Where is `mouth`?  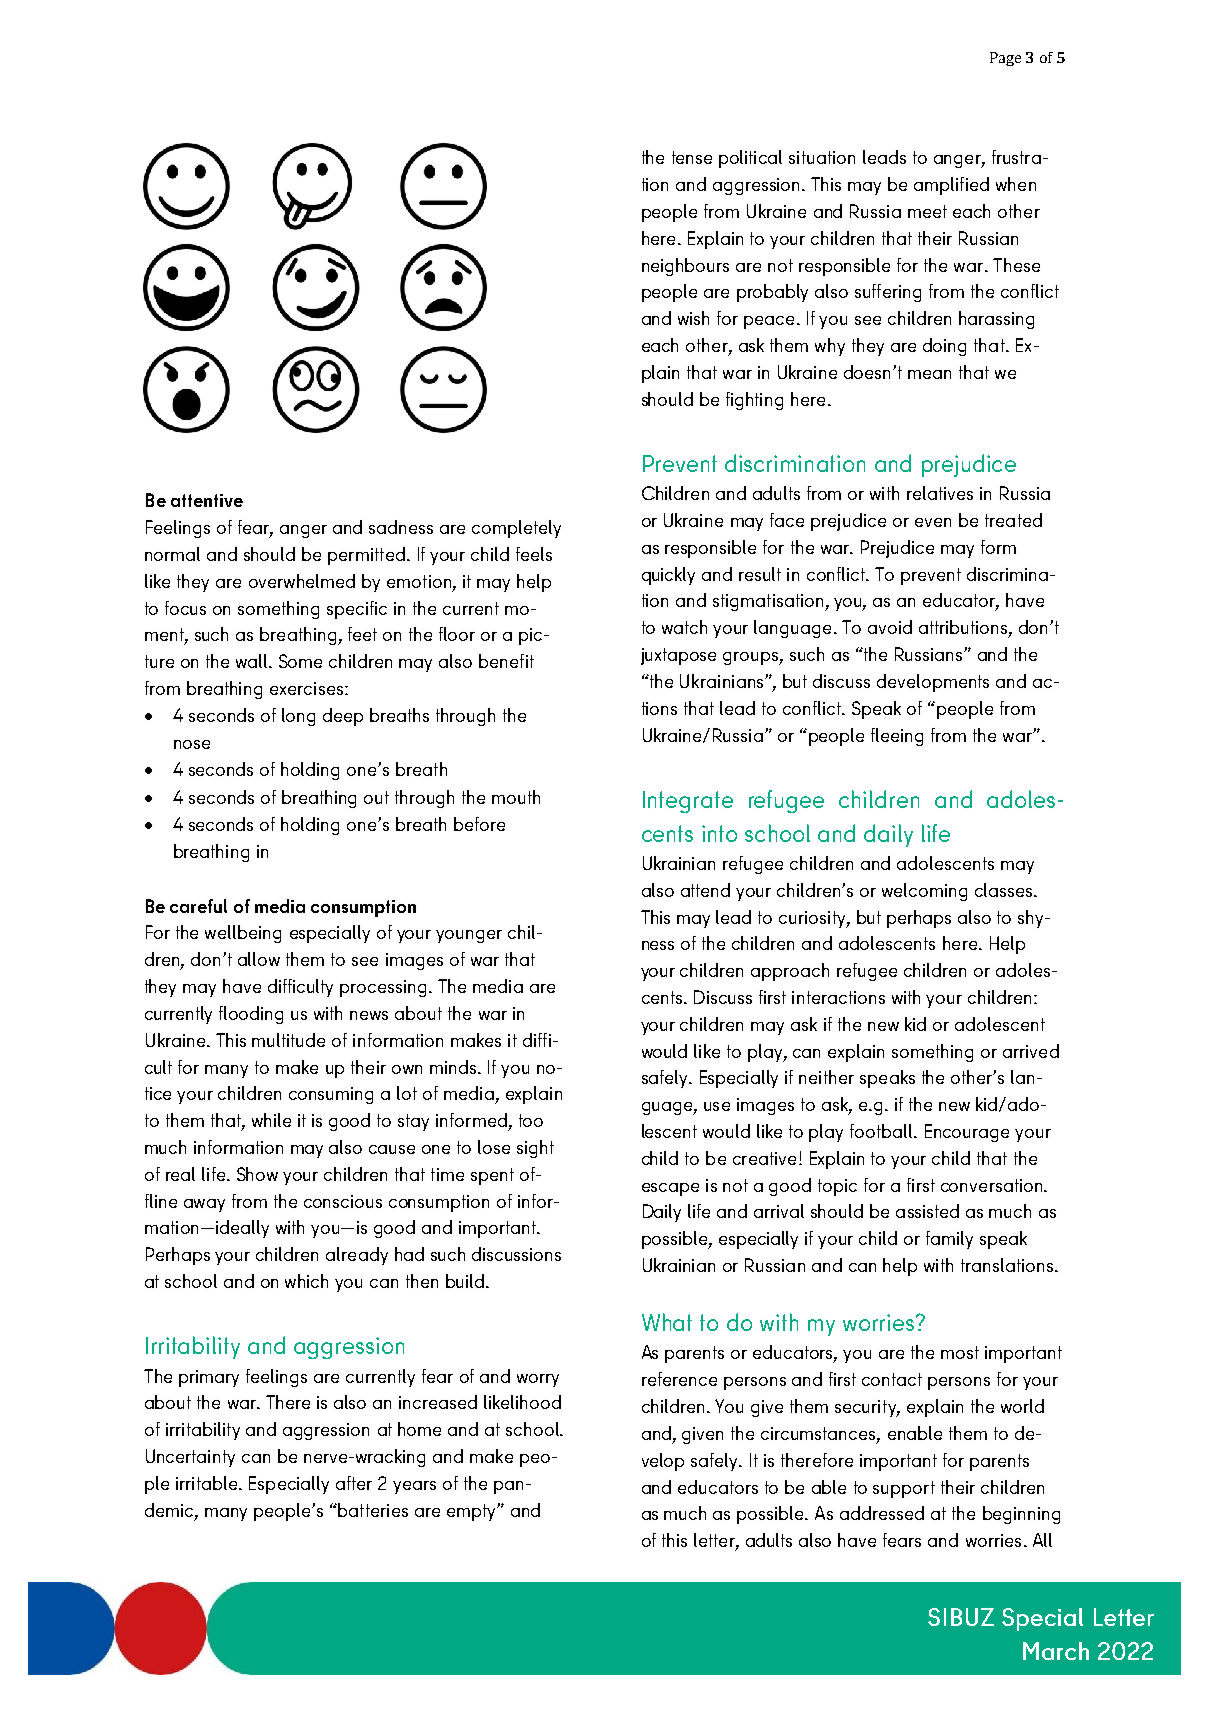
mouth is located at coordinates (516, 797).
